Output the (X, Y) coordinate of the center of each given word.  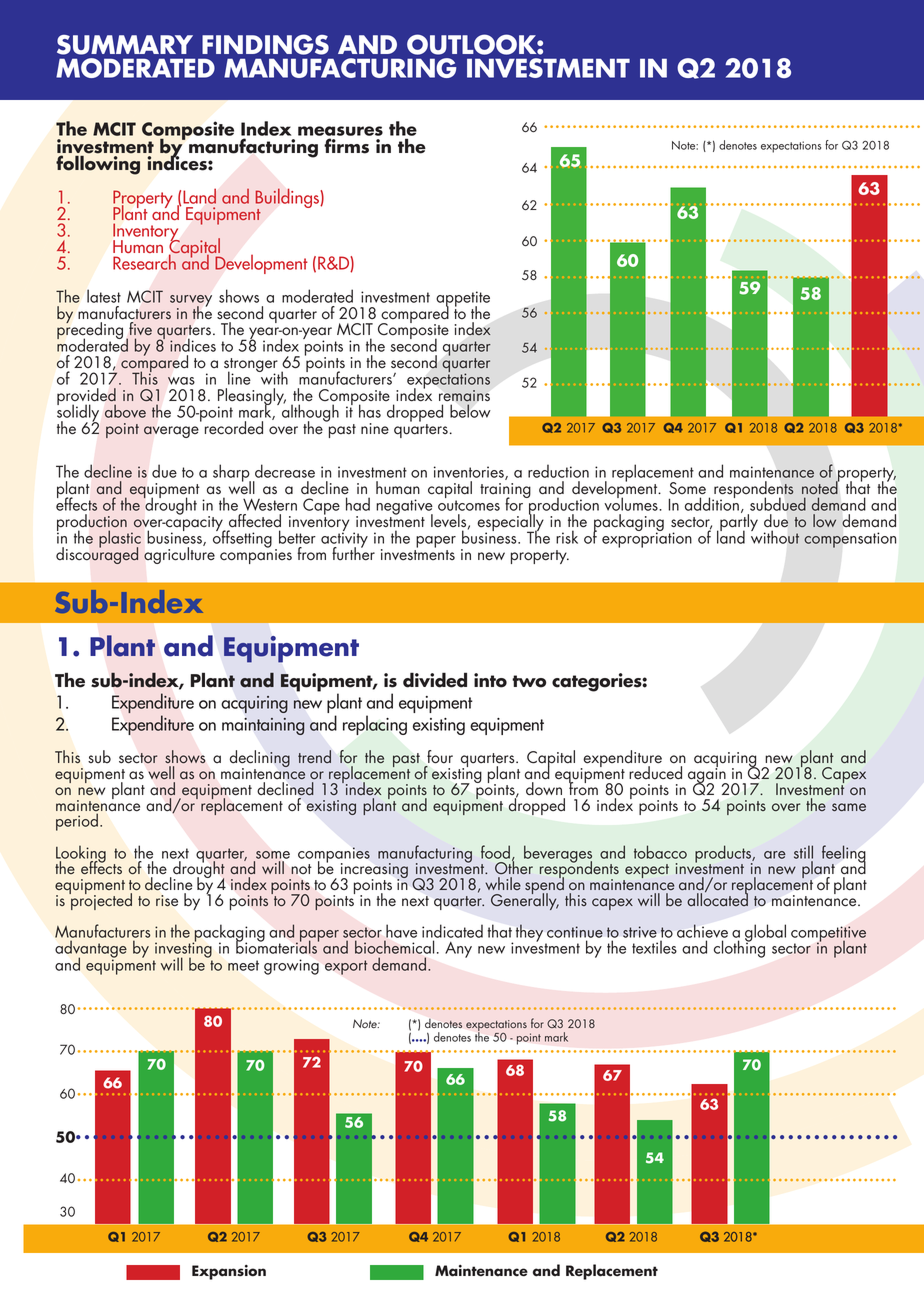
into (490, 680)
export (346, 967)
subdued (778, 504)
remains (464, 395)
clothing (739, 948)
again (708, 776)
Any (458, 949)
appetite (463, 300)
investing (183, 950)
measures (340, 132)
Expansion (229, 1272)
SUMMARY (125, 45)
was (181, 381)
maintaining (263, 726)
